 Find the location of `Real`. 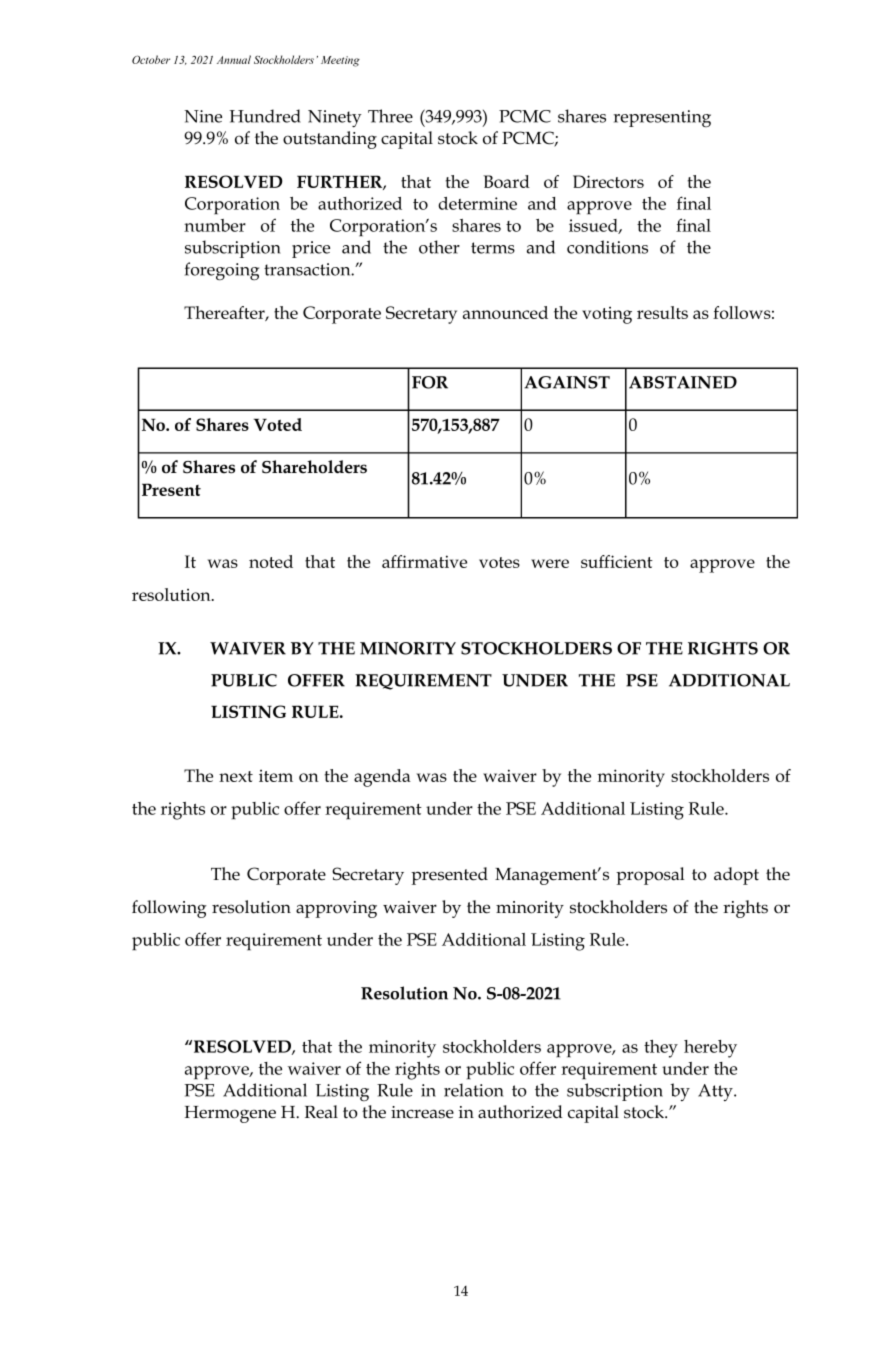

Real is located at coordinates (321, 1112).
